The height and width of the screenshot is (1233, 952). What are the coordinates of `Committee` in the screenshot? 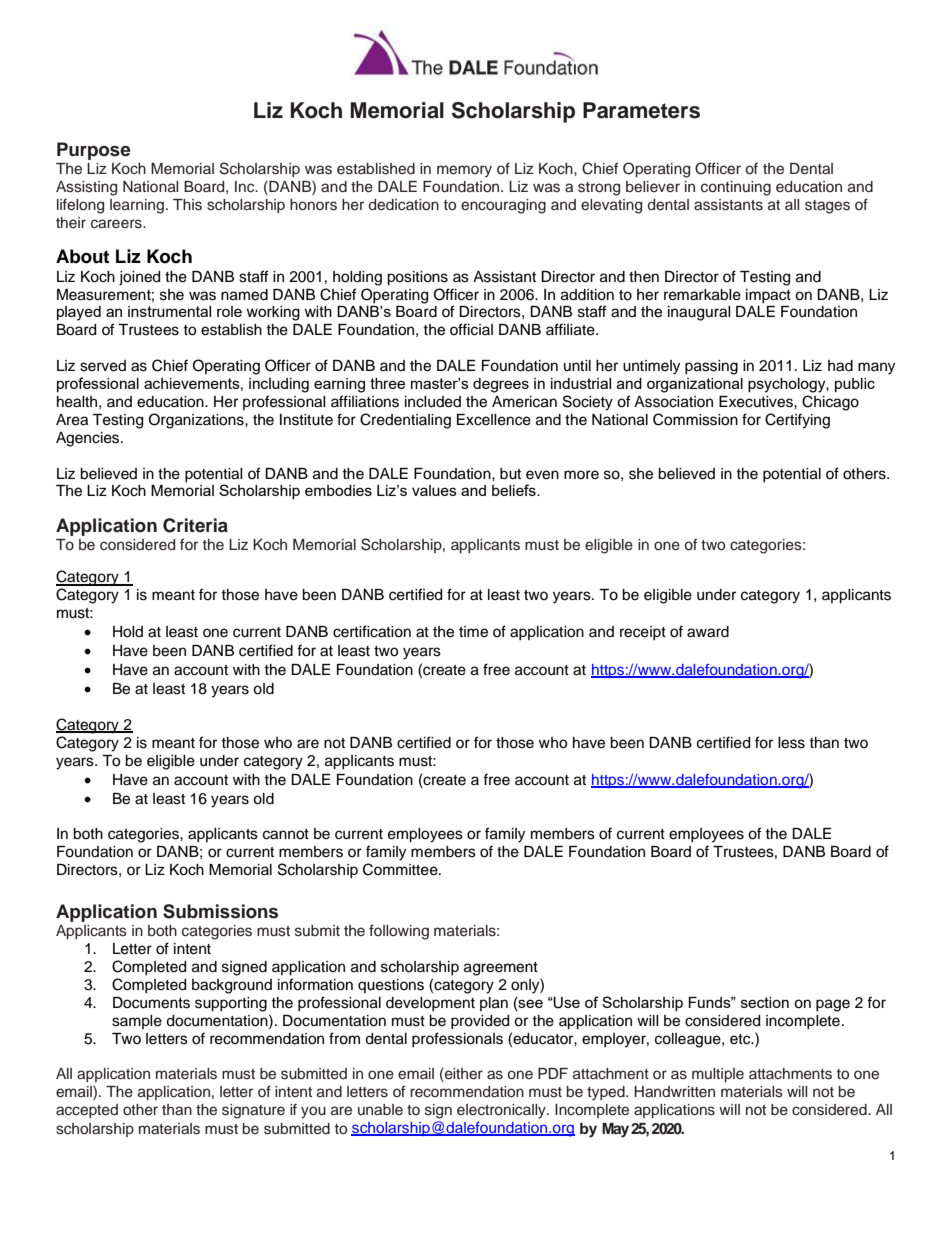 It's located at (401, 869).
